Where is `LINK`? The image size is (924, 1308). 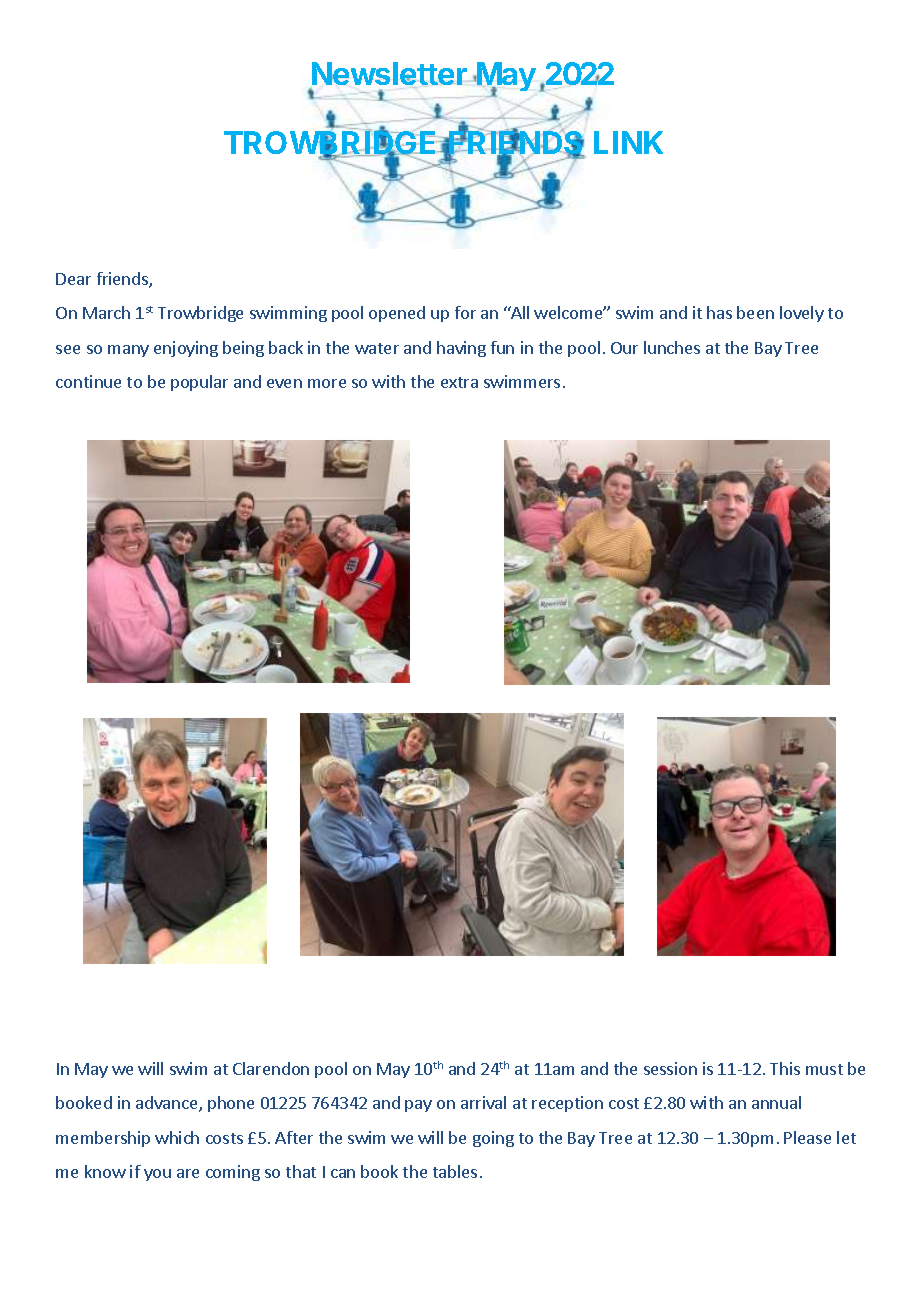 LINK is located at coordinates (628, 142).
